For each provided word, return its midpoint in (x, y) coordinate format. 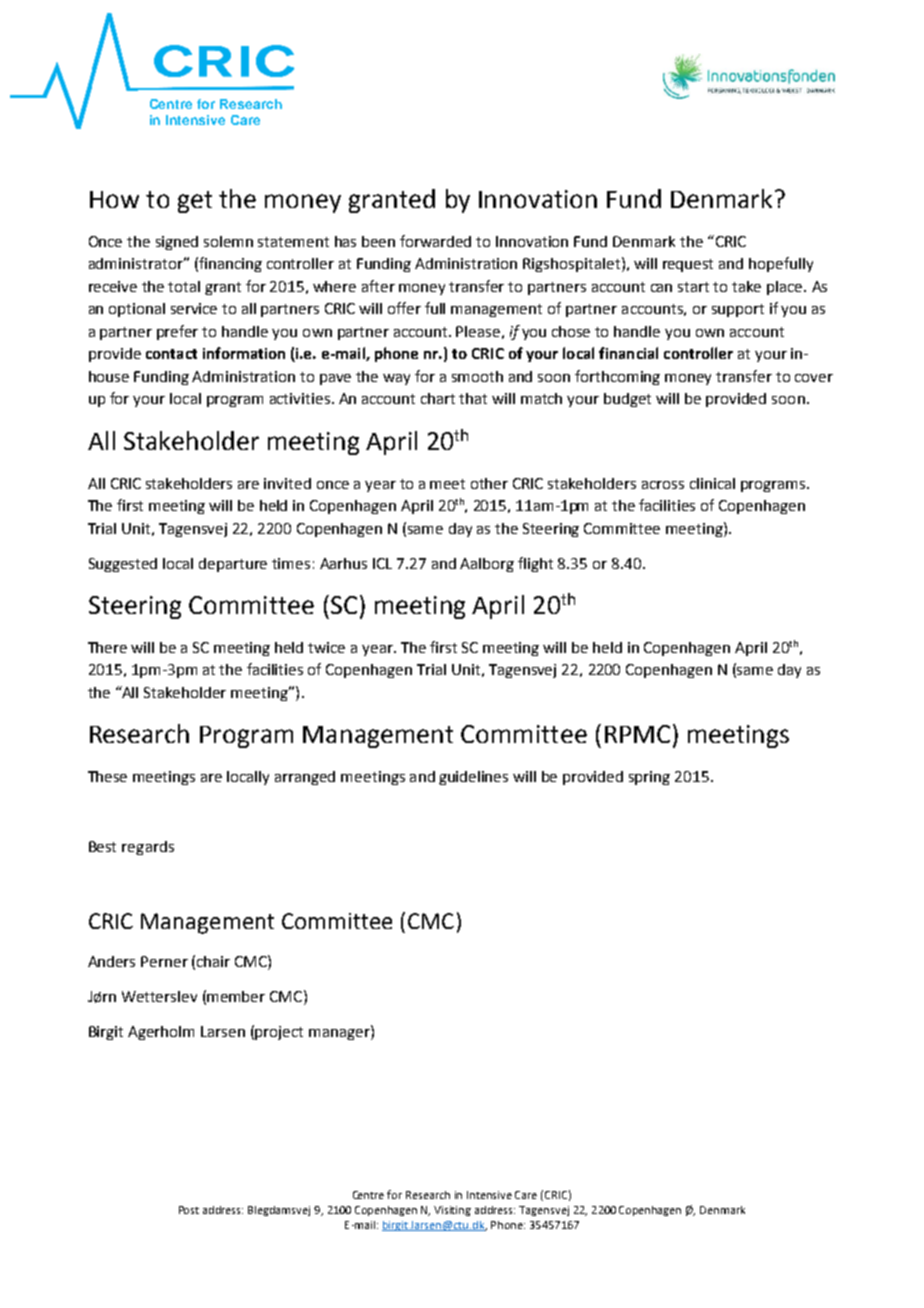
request (688, 265)
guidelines (473, 778)
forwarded (435, 241)
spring (649, 778)
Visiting (452, 1211)
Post (189, 1210)
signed (177, 243)
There (107, 647)
